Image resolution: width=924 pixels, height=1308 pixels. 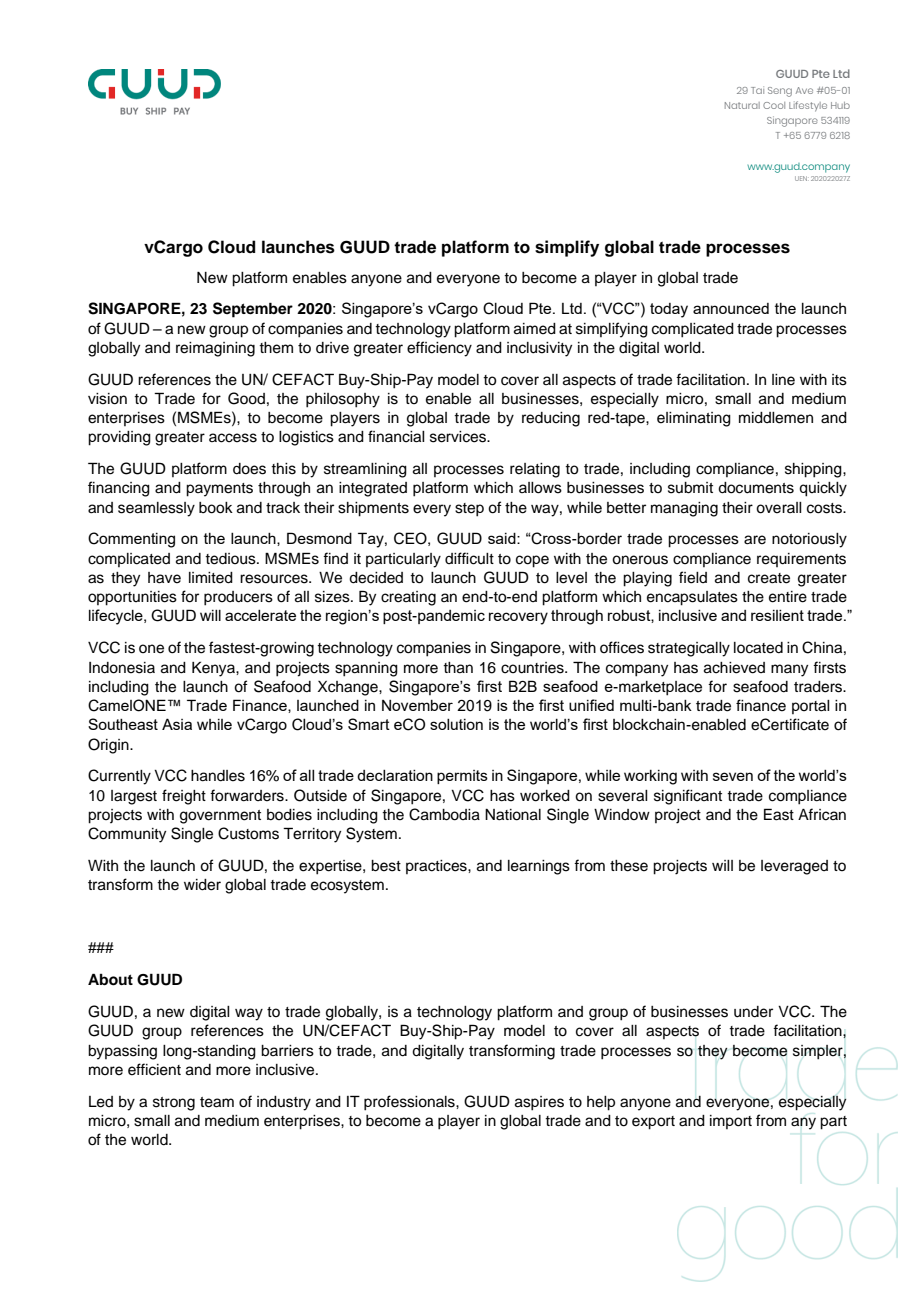 I want to click on Cool, so click(x=774, y=105).
